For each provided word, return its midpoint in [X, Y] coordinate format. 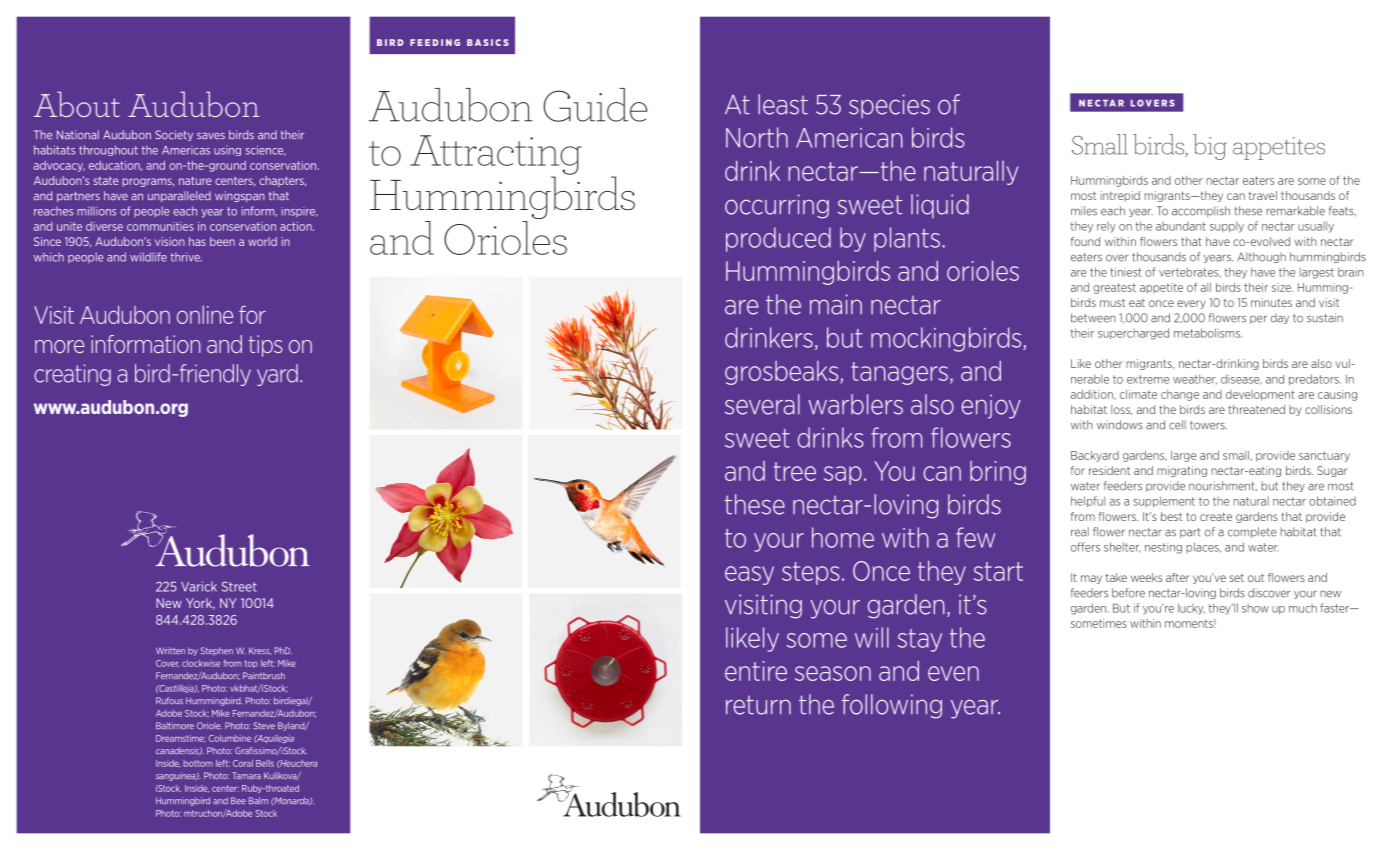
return [758, 705]
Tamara [246, 775]
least [783, 104]
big [1210, 147]
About [77, 104]
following [892, 706]
